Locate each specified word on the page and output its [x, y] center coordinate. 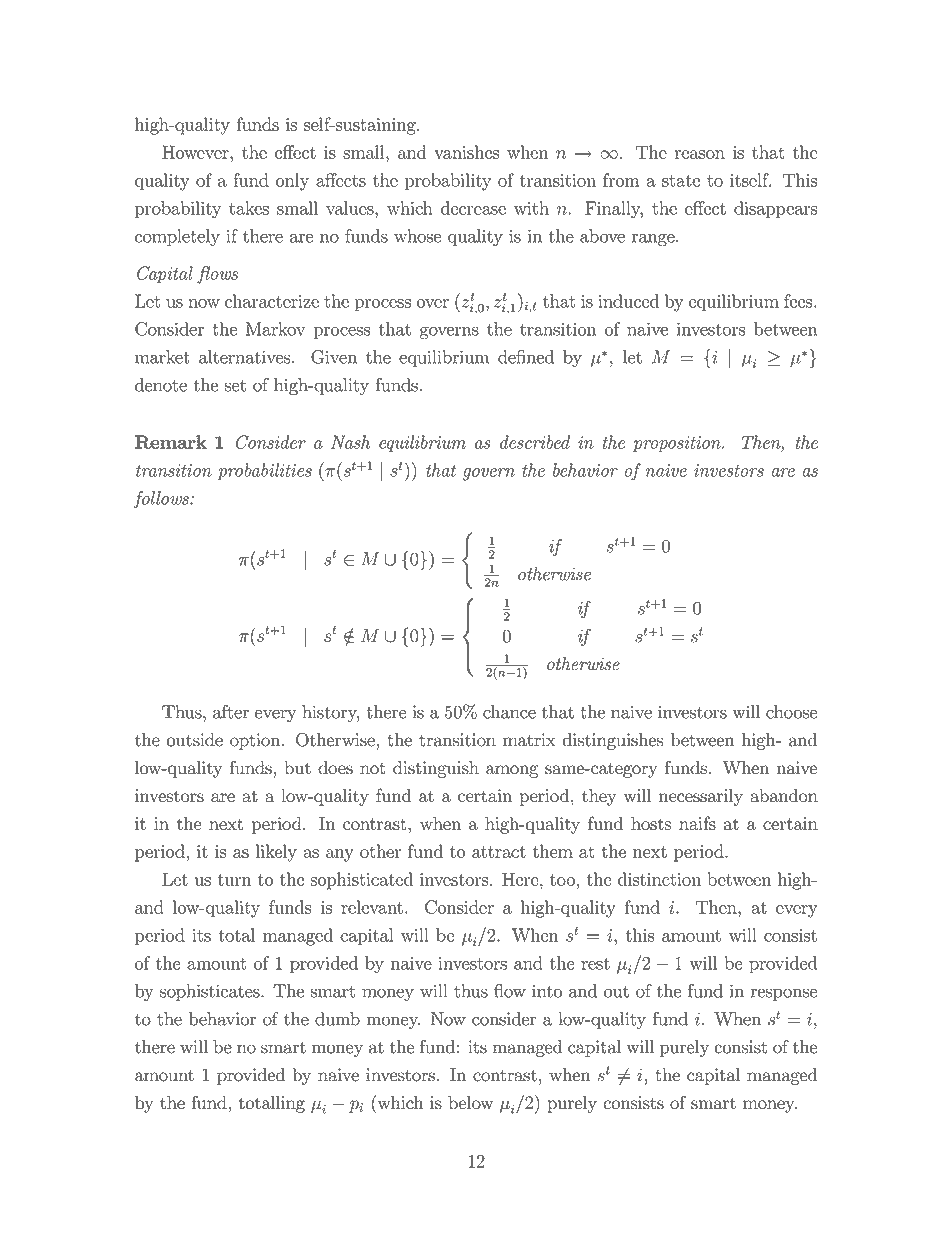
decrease [473, 208]
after [231, 712]
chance [509, 712]
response [784, 994]
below [470, 1103]
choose [792, 712]
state [681, 181]
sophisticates [211, 992]
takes [249, 208]
